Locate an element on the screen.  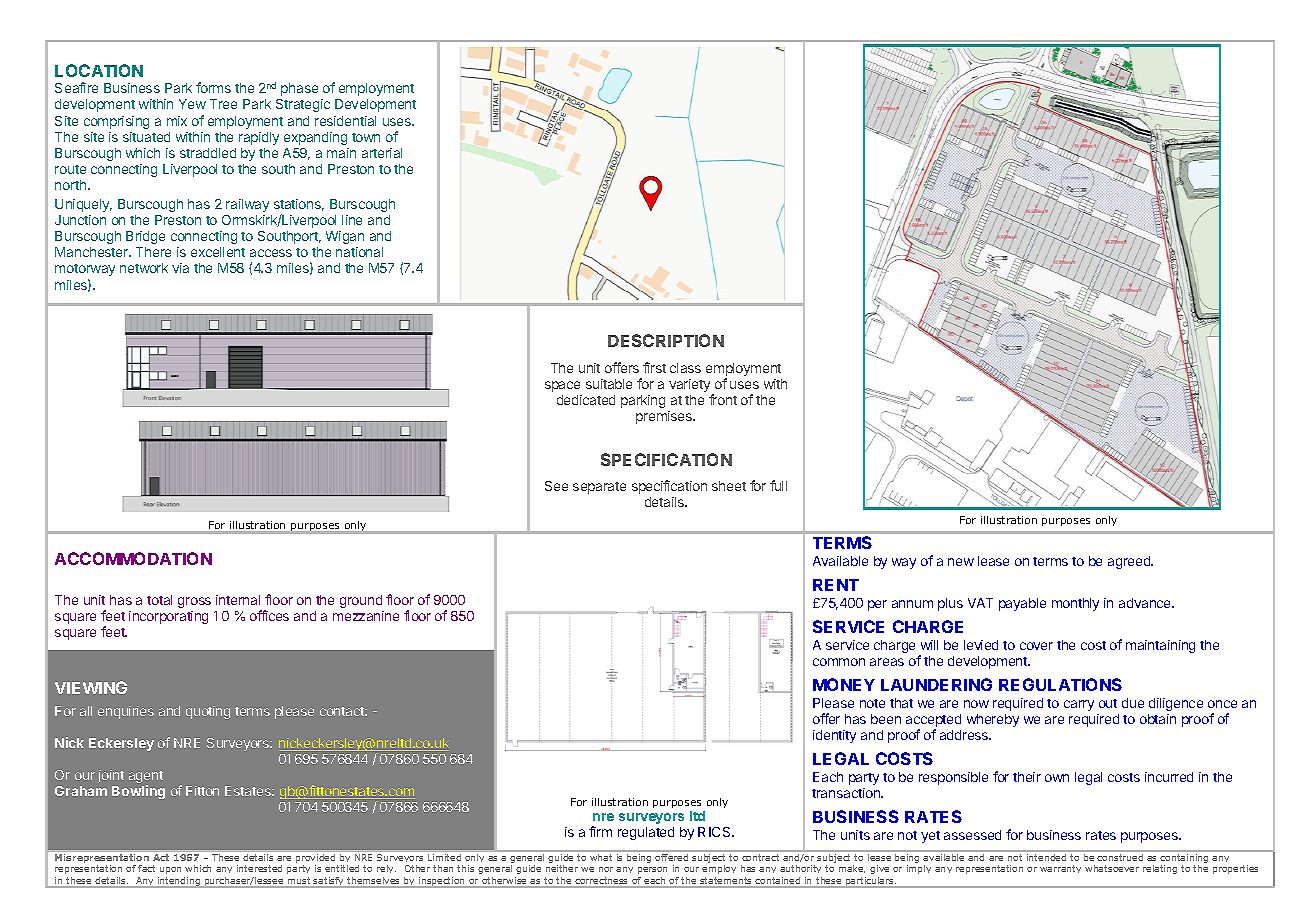
town is located at coordinates (366, 137).
